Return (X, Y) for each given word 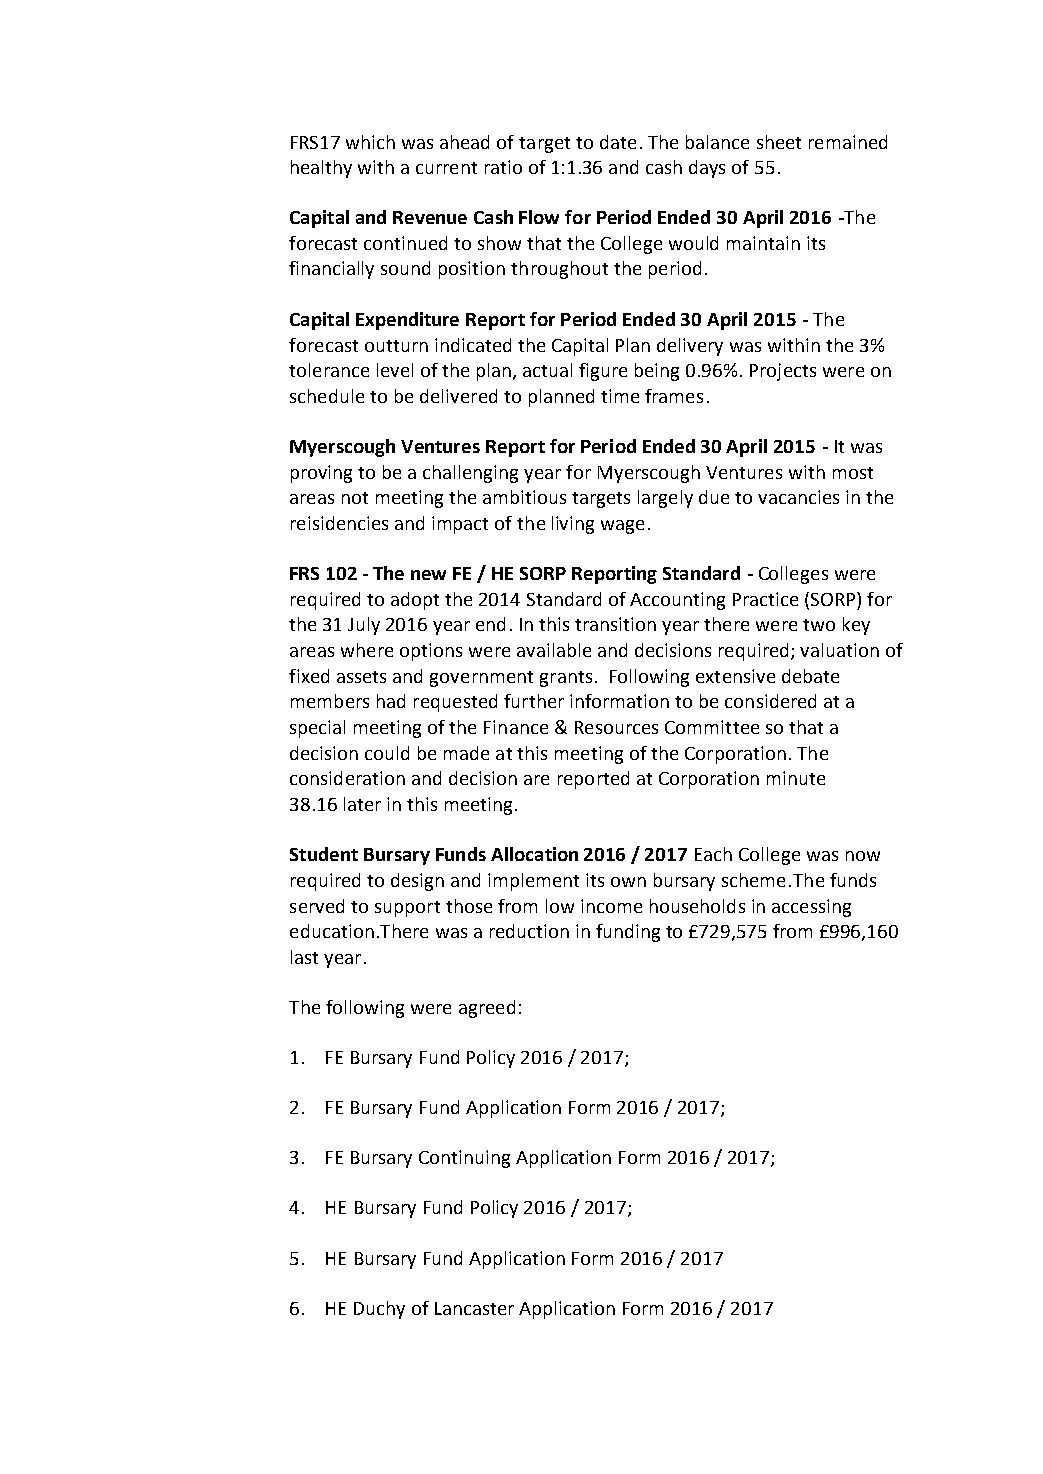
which (370, 142)
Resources (616, 727)
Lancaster (474, 1308)
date (618, 142)
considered (770, 701)
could (387, 753)
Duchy (379, 1310)
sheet (779, 142)
